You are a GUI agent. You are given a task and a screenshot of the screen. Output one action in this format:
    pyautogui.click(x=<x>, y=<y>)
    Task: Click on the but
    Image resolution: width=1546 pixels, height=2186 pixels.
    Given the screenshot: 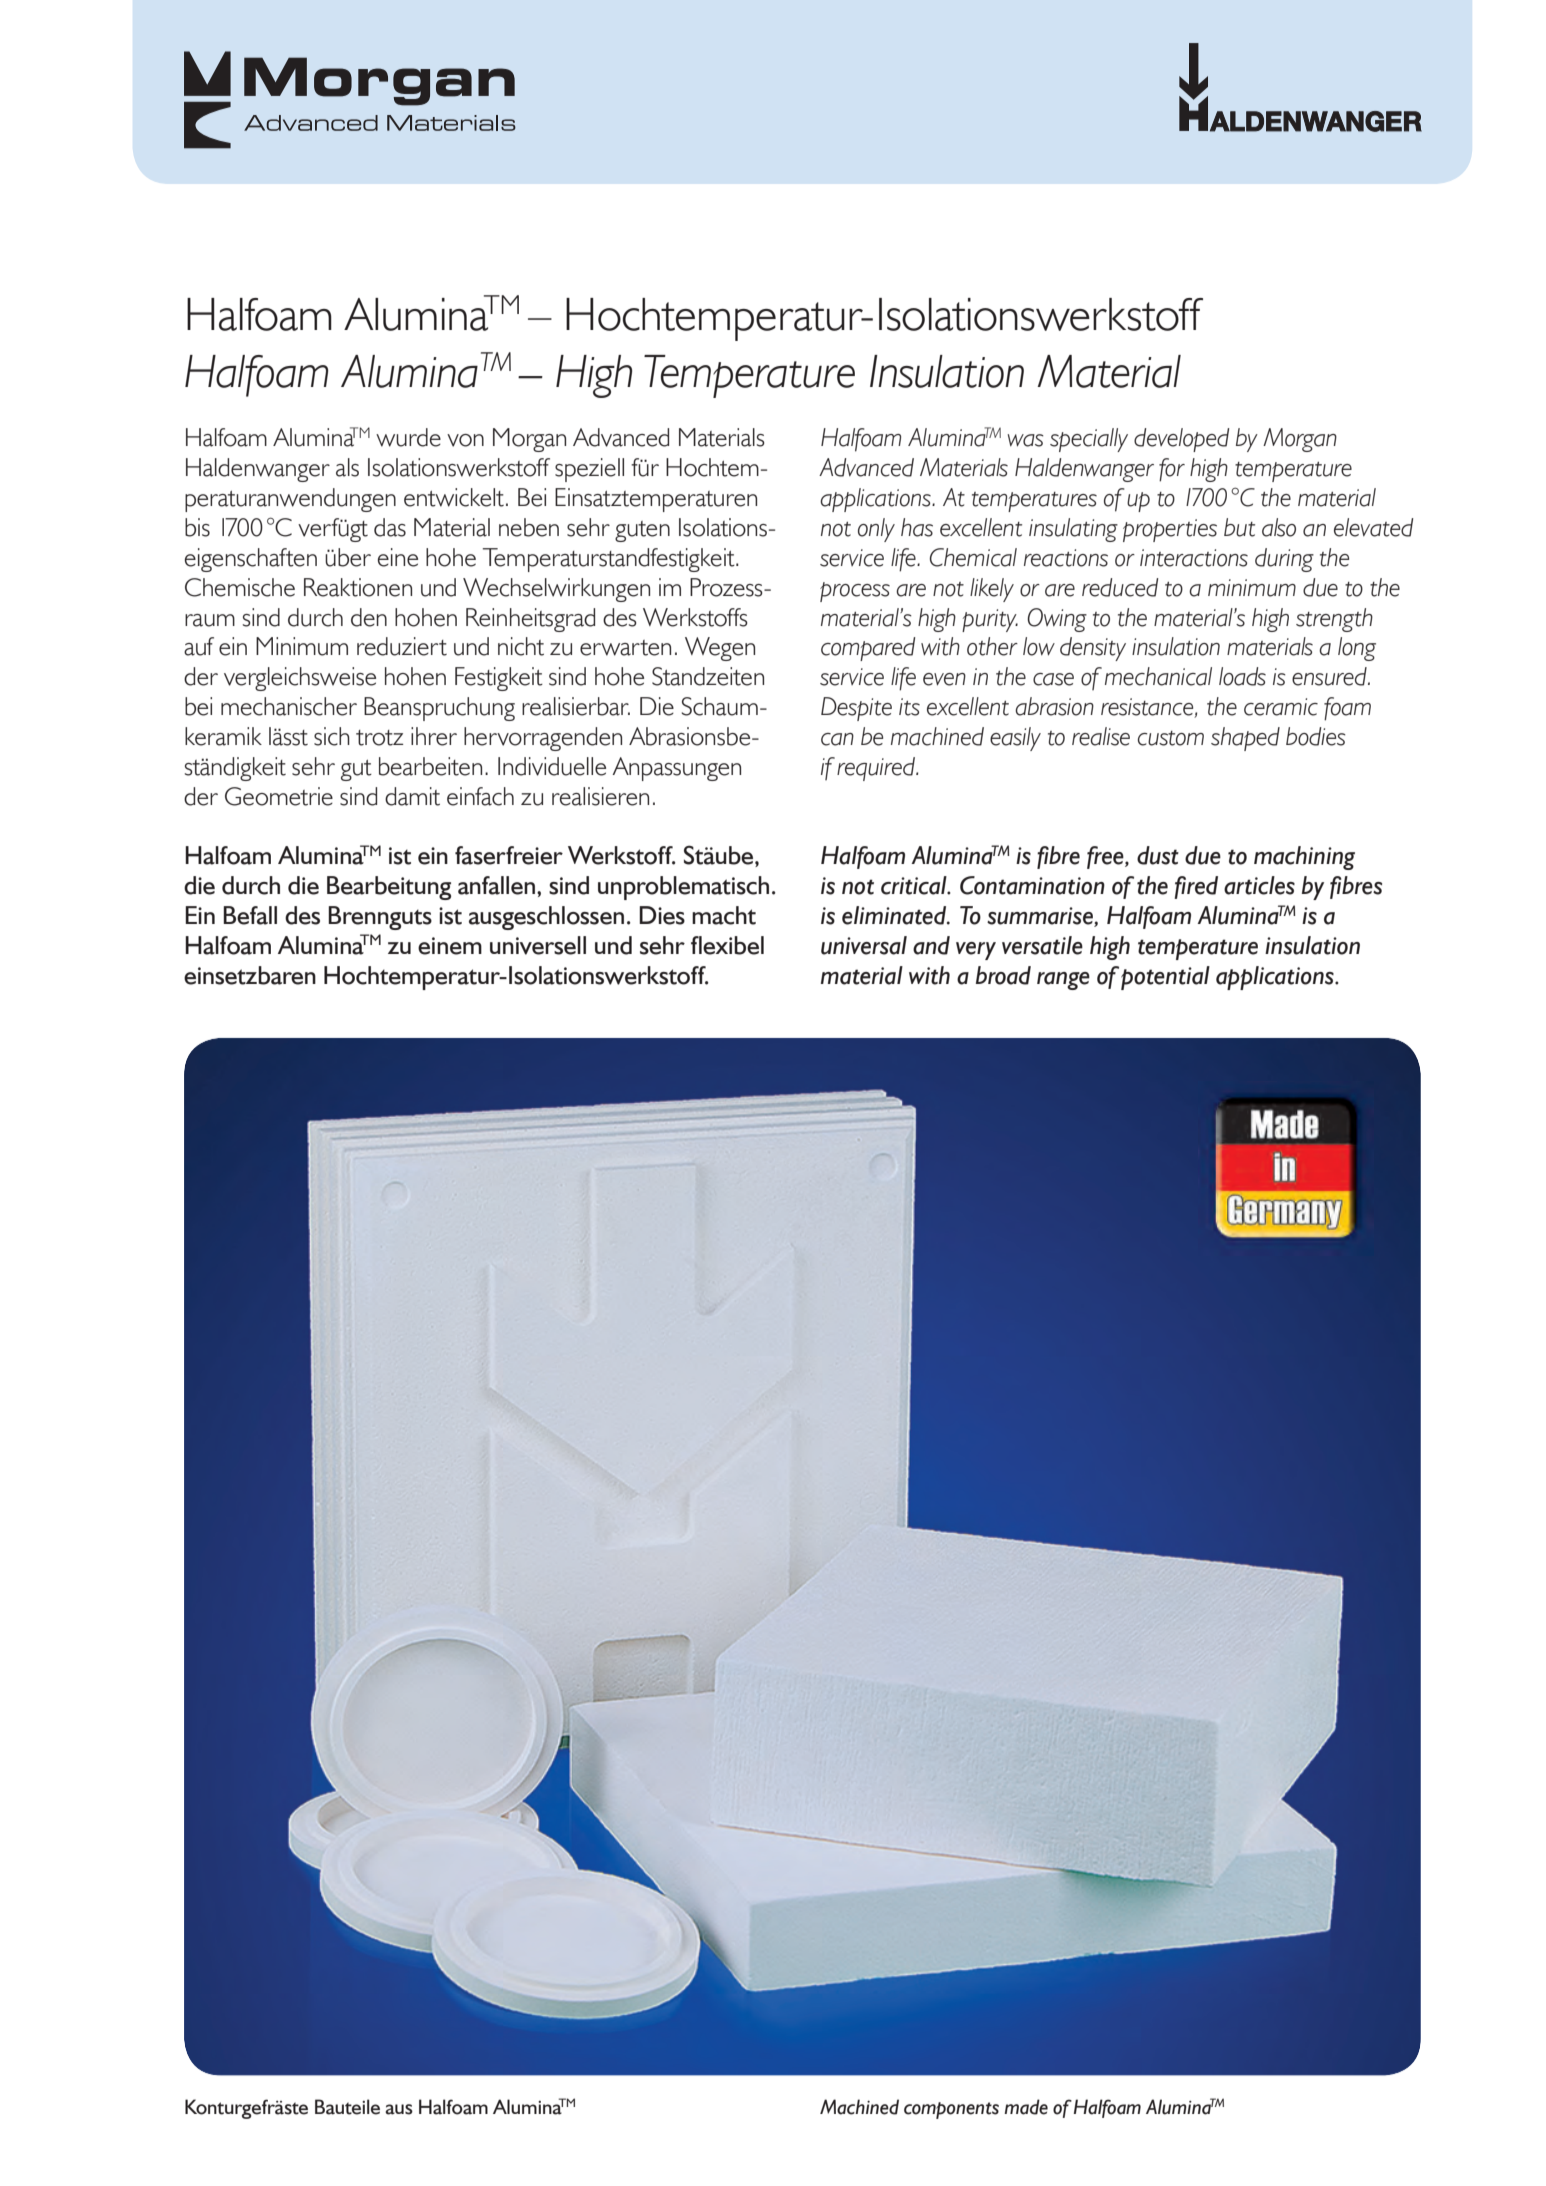 What is the action you would take?
    pyautogui.click(x=1239, y=527)
